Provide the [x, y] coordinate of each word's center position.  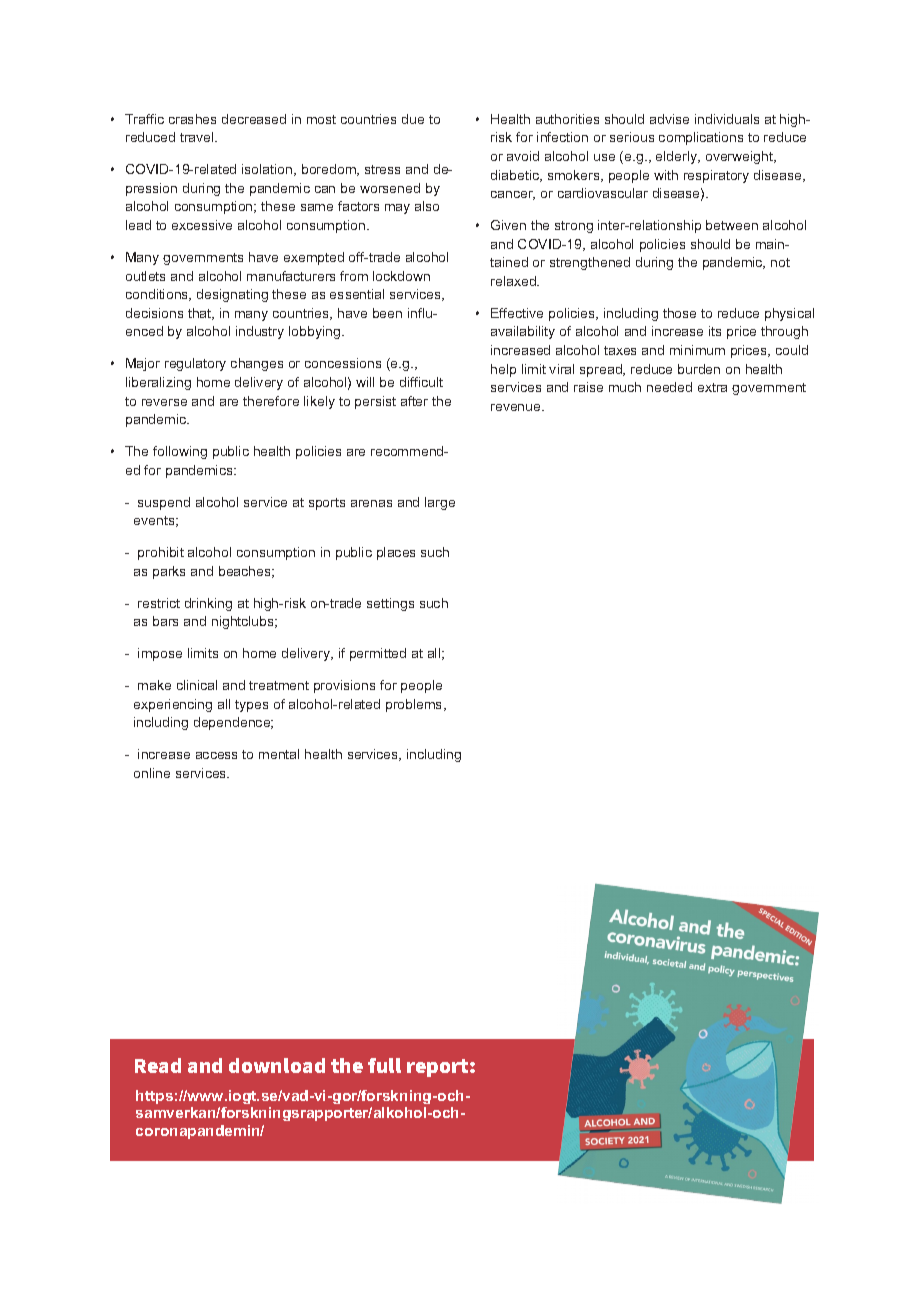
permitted [378, 654]
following [180, 452]
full [384, 1065]
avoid [523, 156]
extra [712, 387]
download [277, 1065]
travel [198, 137]
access [216, 755]
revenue [517, 407]
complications [701, 138]
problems [415, 705]
